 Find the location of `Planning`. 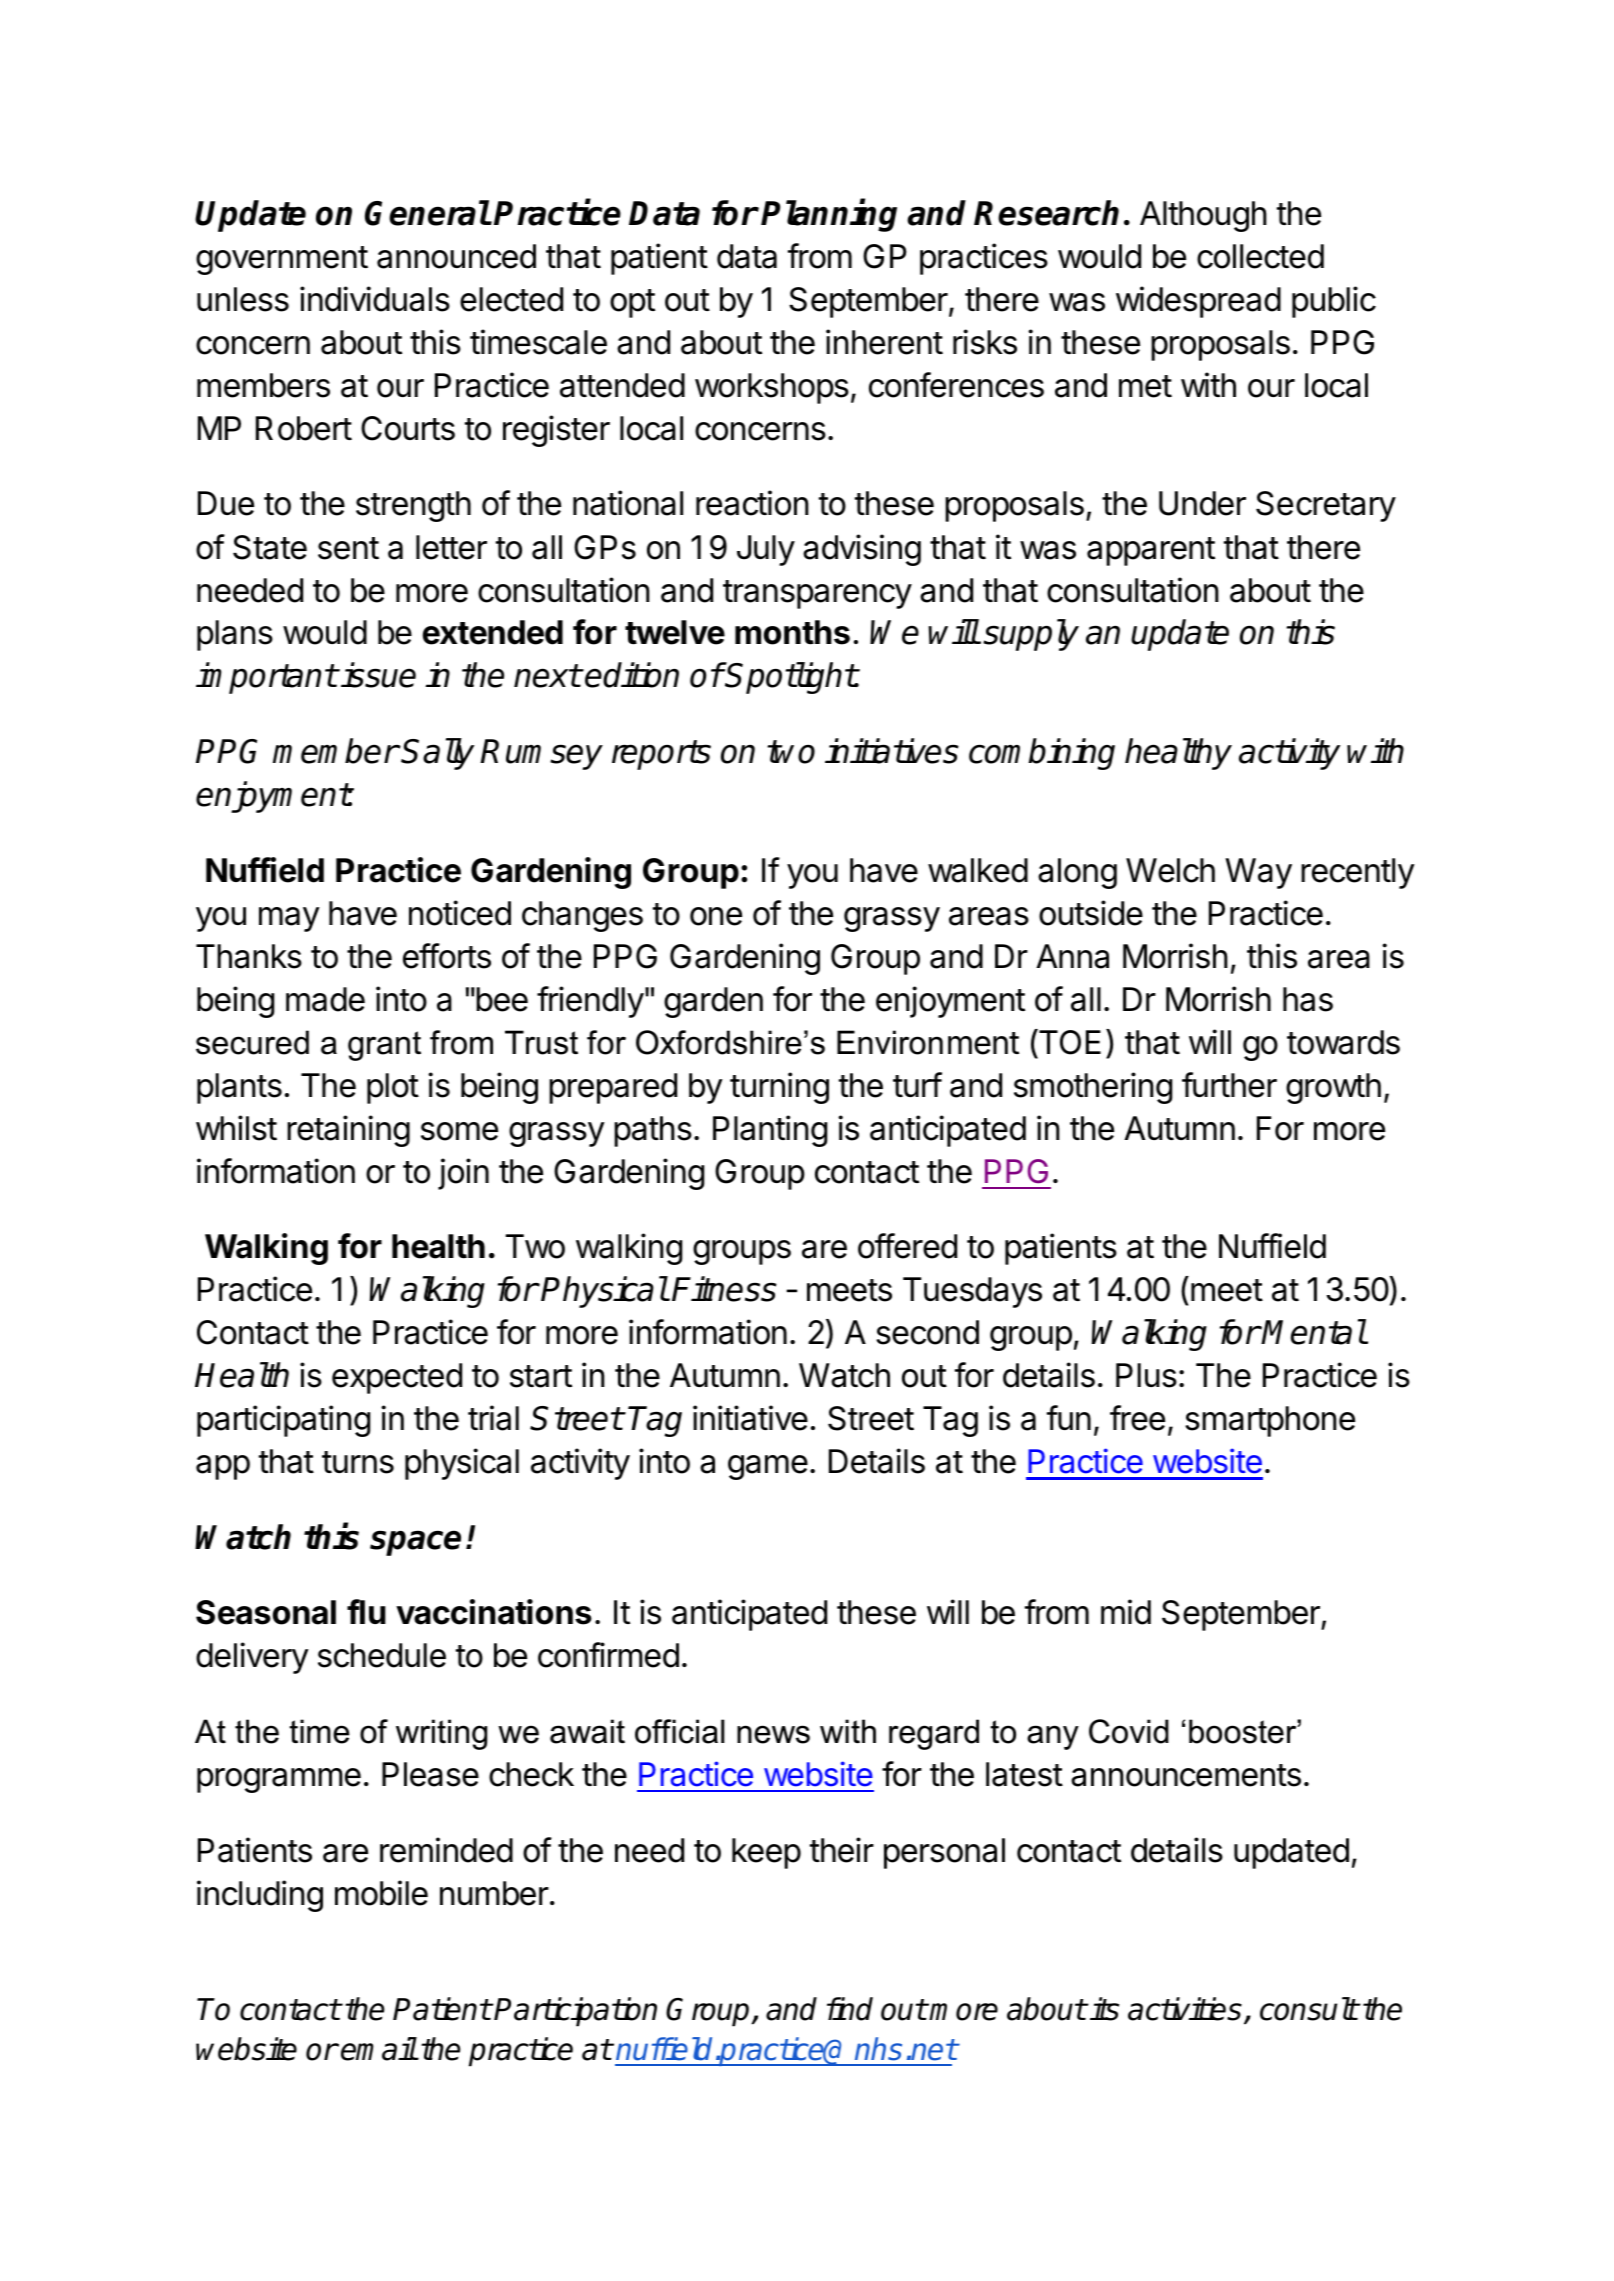

Planning is located at coordinates (829, 215).
